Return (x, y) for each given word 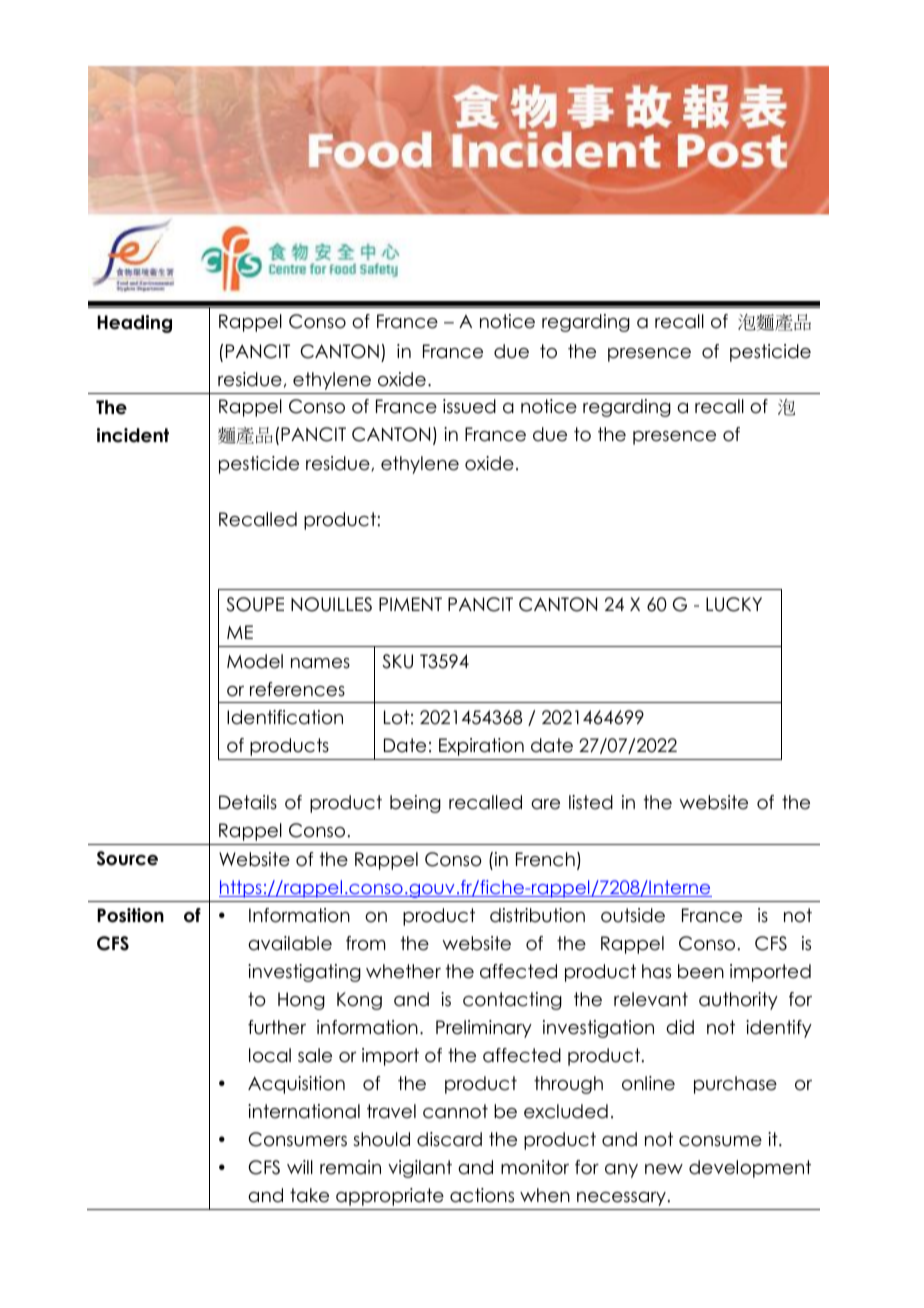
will (300, 1167)
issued (469, 406)
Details (248, 802)
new (664, 1169)
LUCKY (734, 604)
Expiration (481, 747)
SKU (397, 661)
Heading (134, 324)
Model (255, 661)
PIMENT (410, 604)
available (290, 943)
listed (591, 802)
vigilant (420, 1169)
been (701, 971)
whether (403, 971)
